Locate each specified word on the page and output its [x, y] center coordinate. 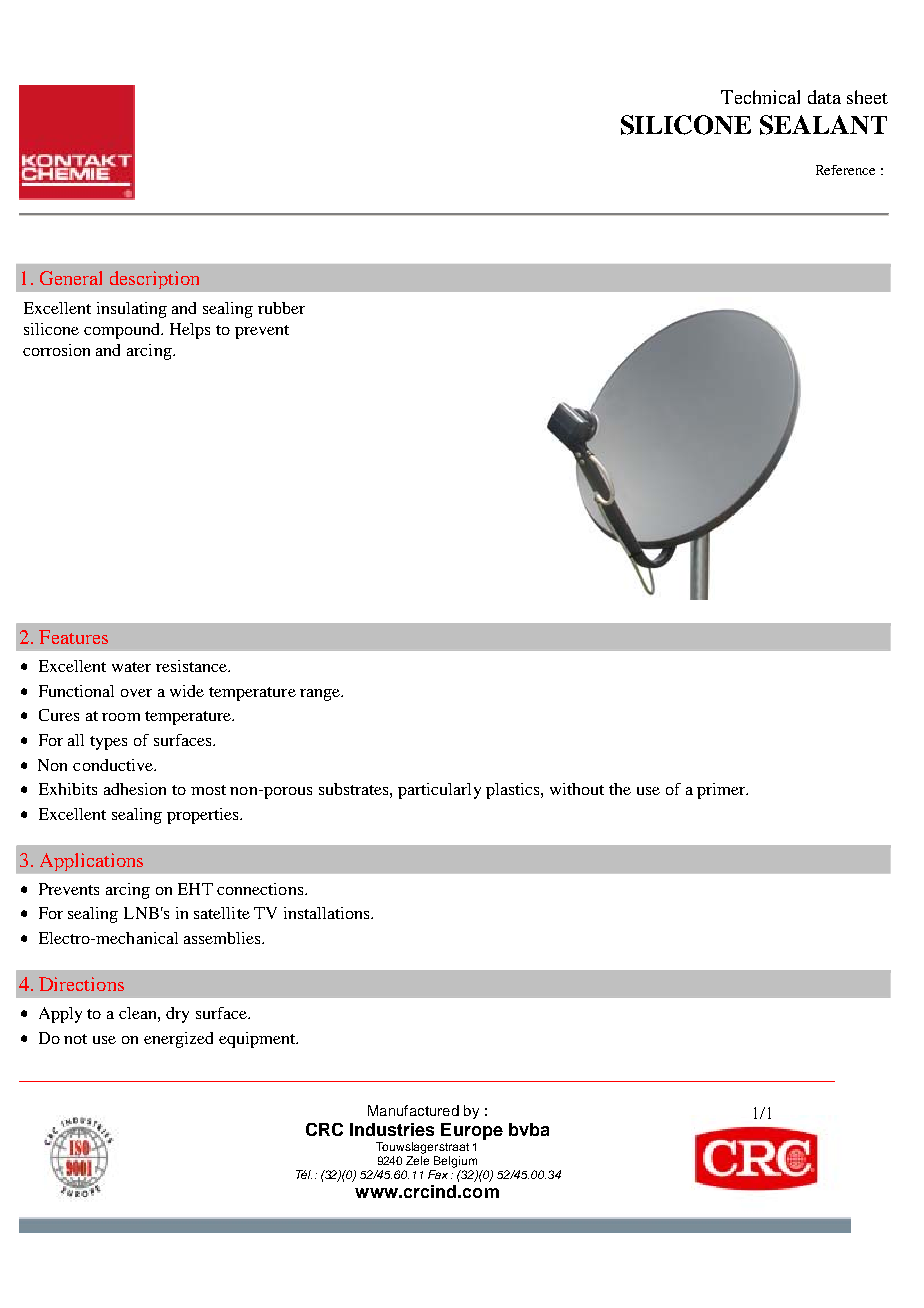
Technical [760, 97]
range [321, 695]
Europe [472, 1131]
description [154, 280]
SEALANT [823, 125]
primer [722, 791]
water [131, 667]
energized [178, 1040]
